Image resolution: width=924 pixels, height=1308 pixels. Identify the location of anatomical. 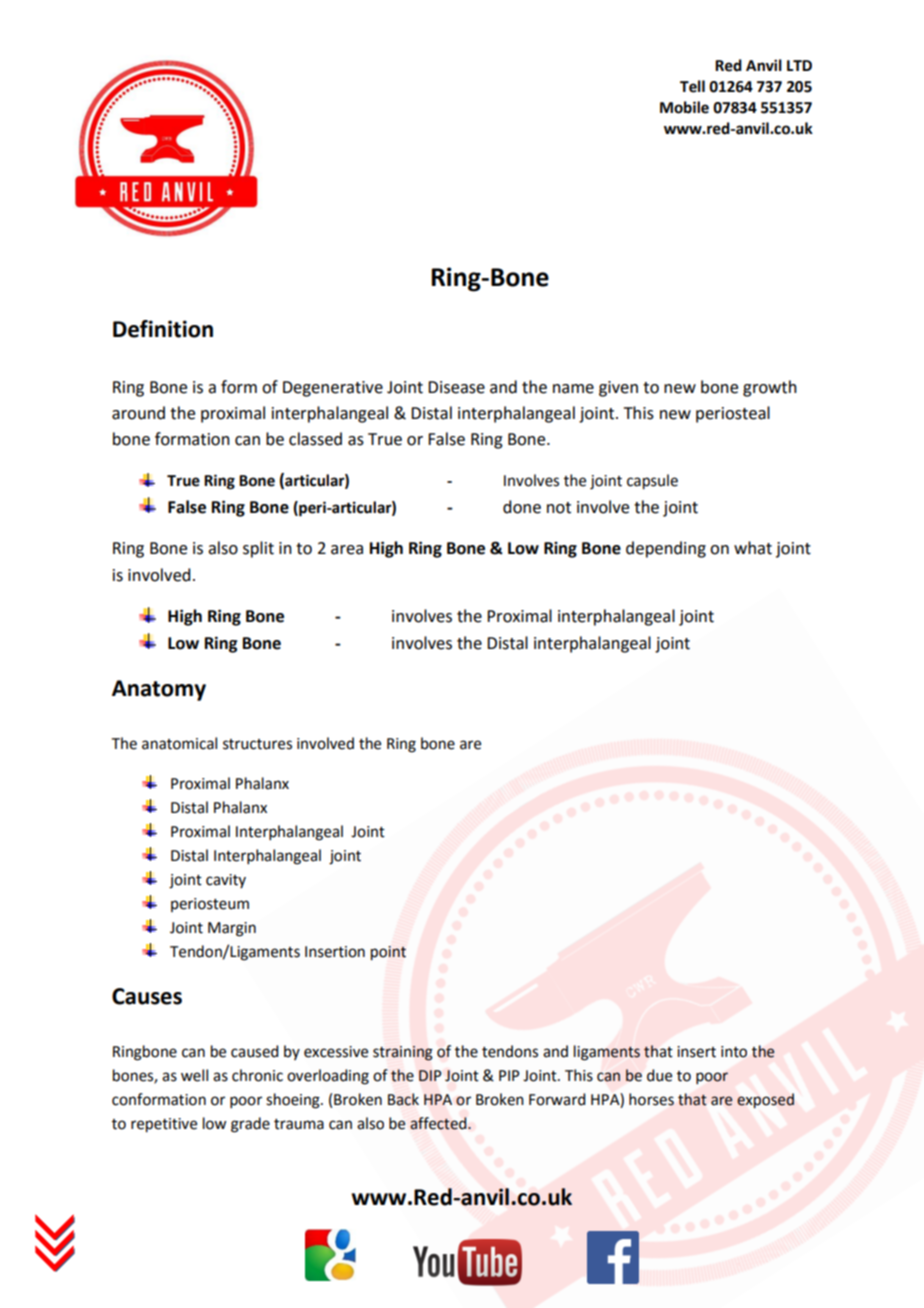
(179, 743).
